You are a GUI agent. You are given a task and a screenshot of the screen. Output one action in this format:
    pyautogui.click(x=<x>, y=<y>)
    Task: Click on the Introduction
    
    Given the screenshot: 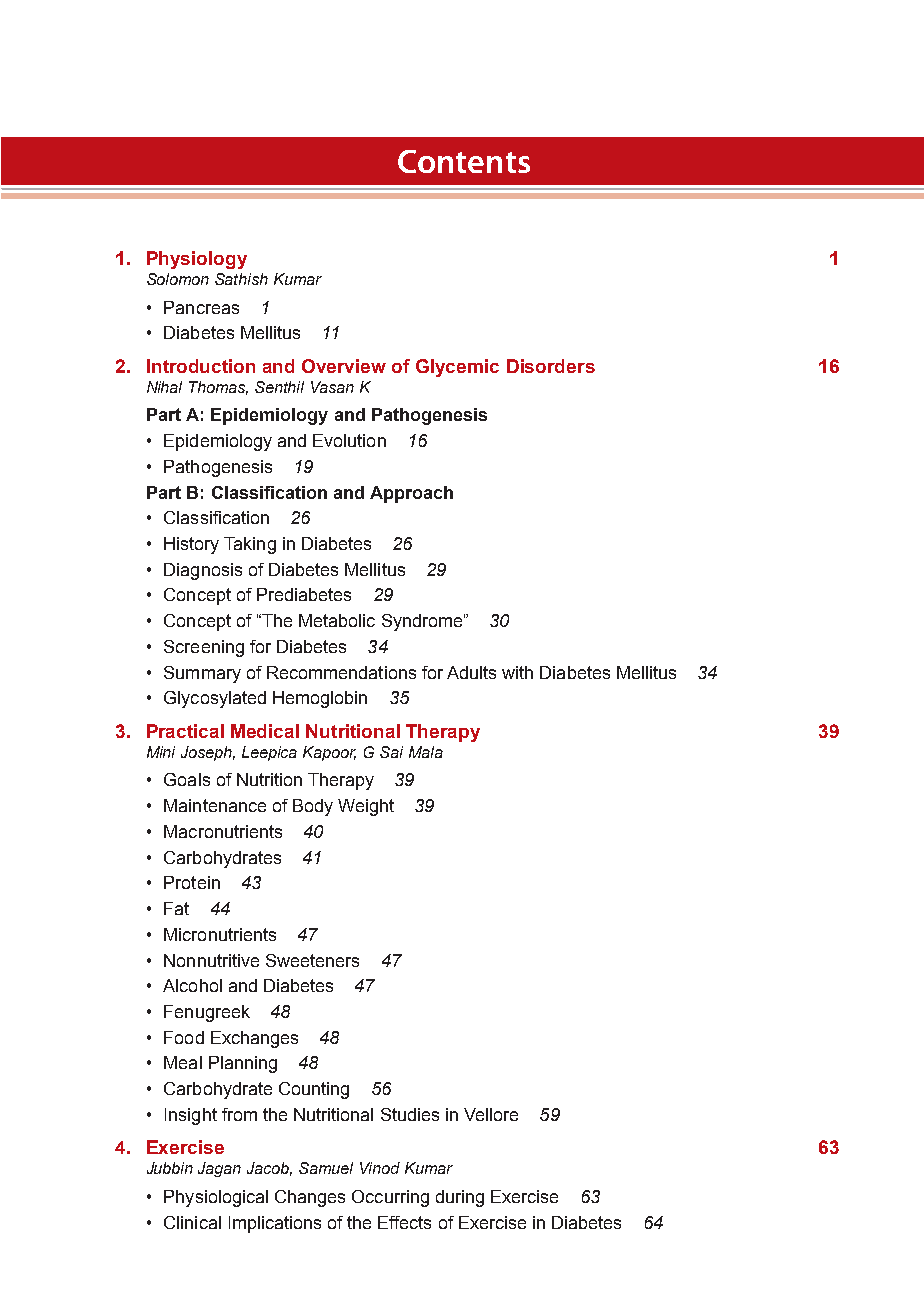 What is the action you would take?
    pyautogui.click(x=201, y=366)
